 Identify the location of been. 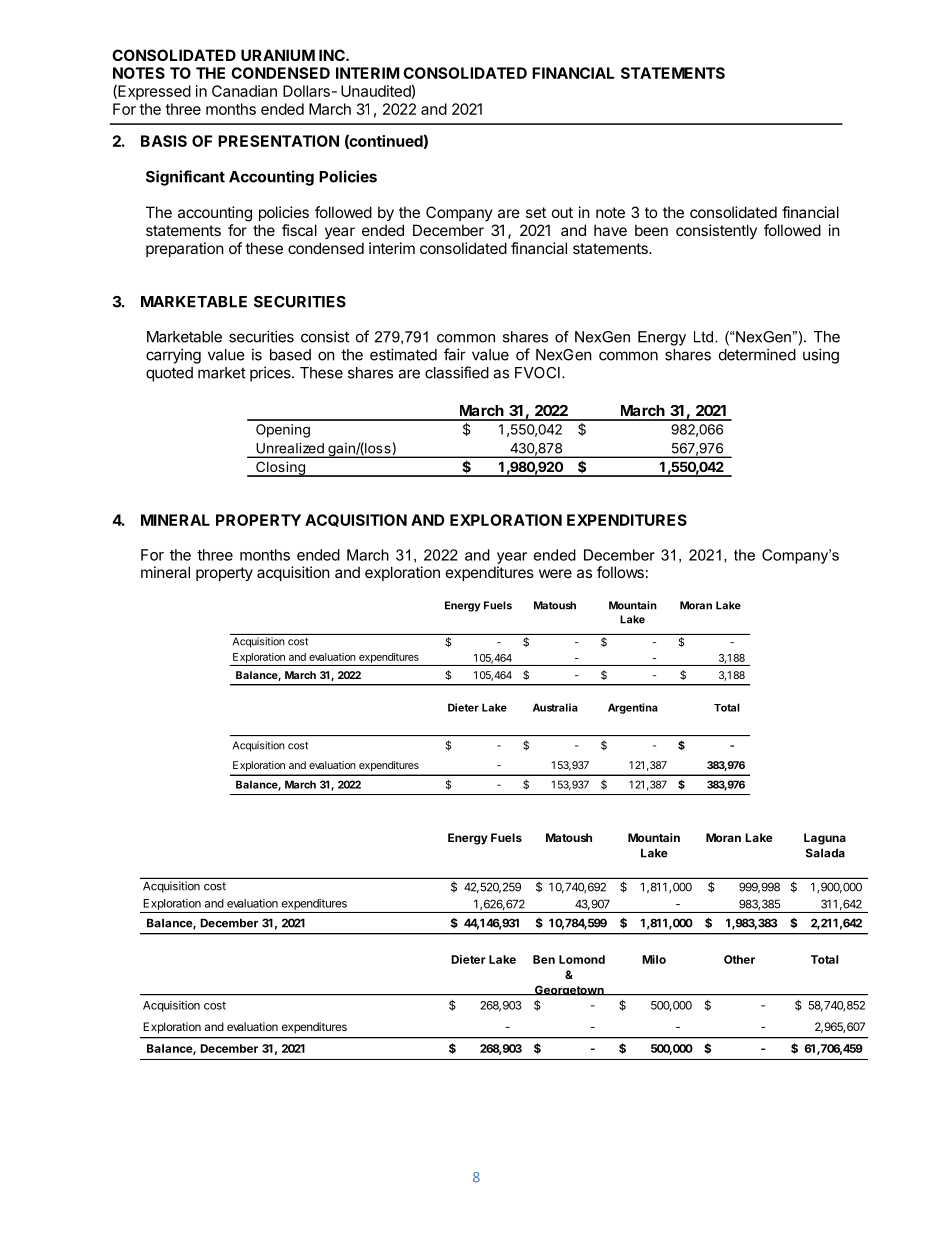
(651, 230).
